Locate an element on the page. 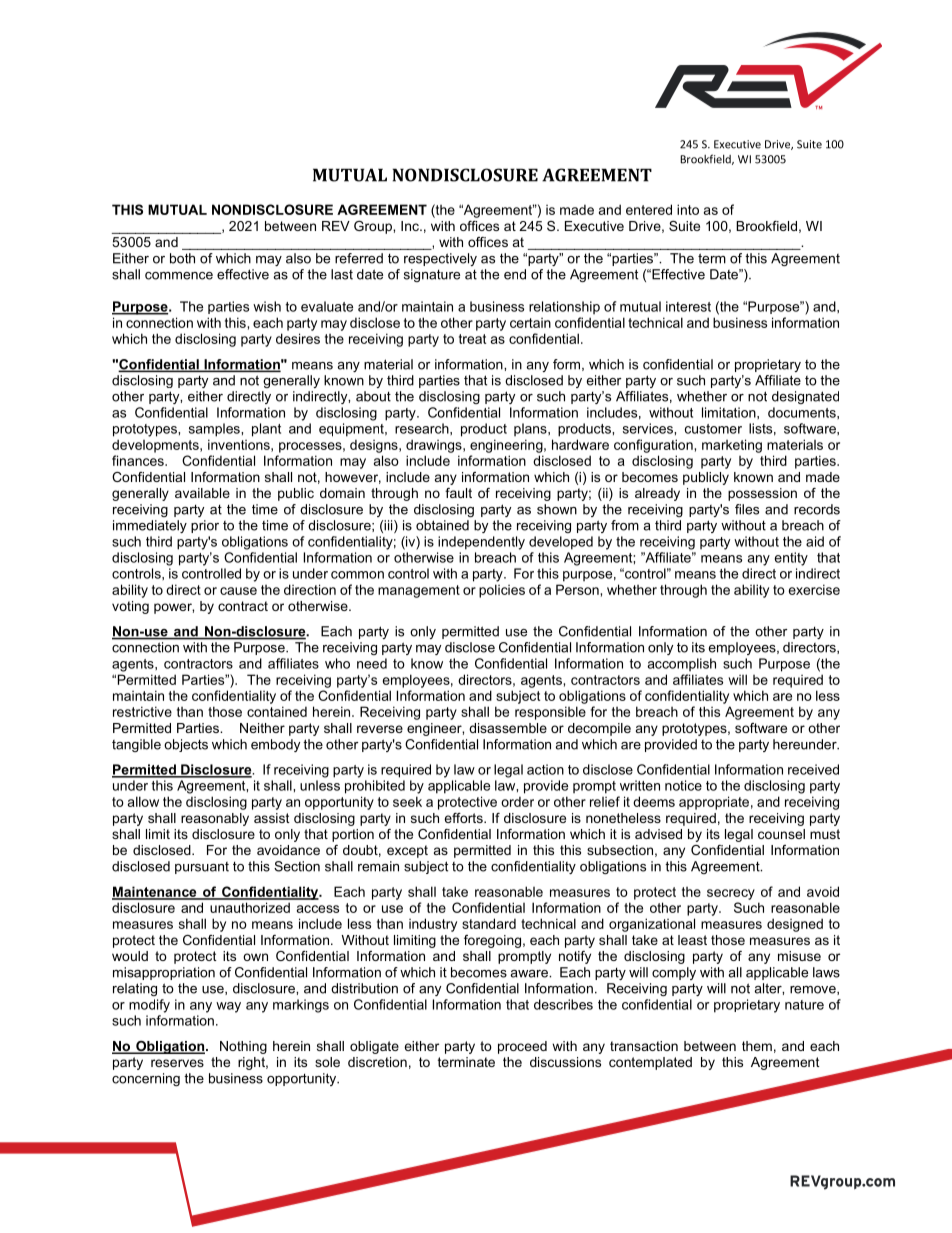 The image size is (952, 1233). samples is located at coordinates (215, 430).
